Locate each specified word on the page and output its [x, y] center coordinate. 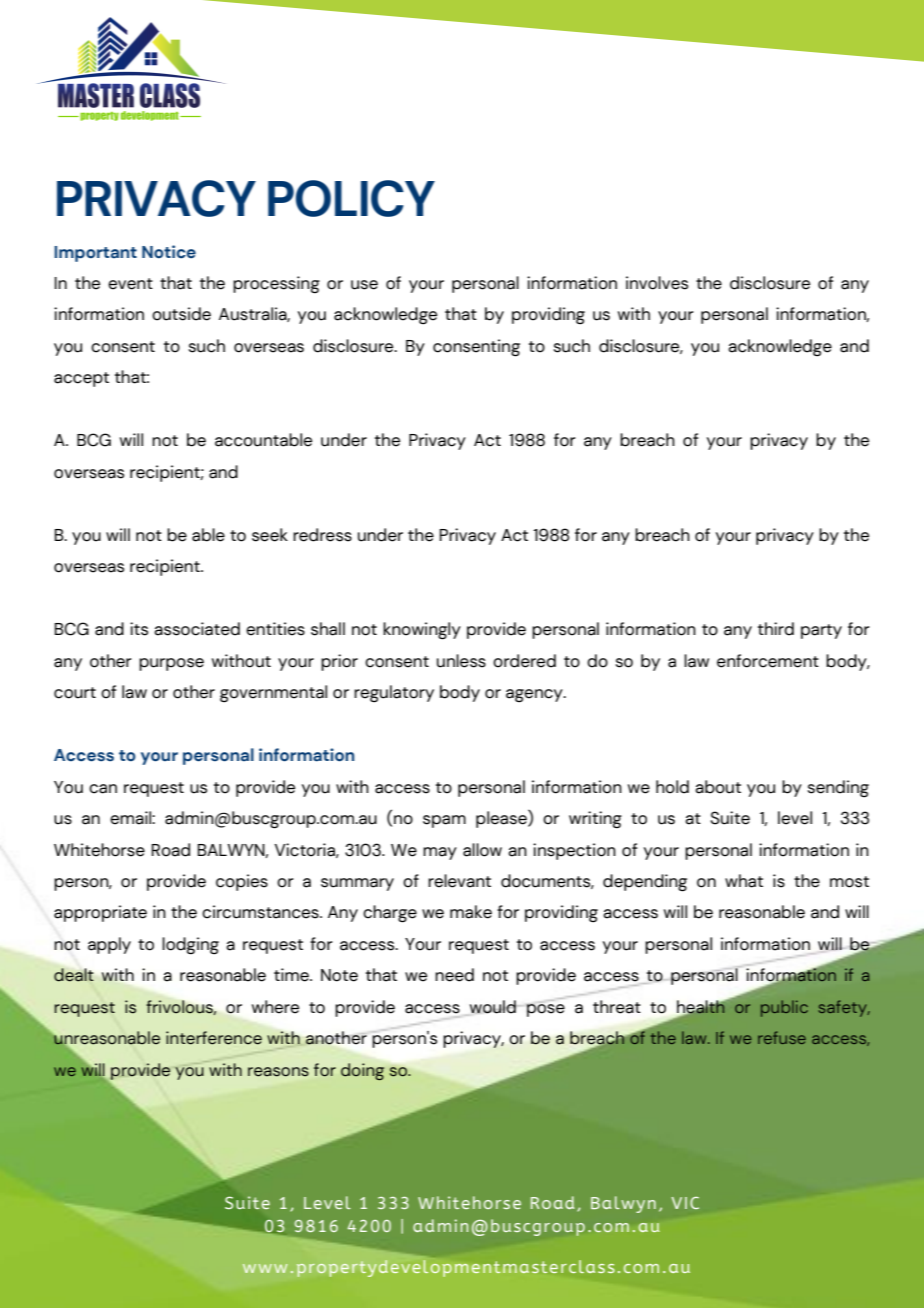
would [493, 1007]
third [776, 629]
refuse [782, 1037]
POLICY [351, 198]
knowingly [422, 631]
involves [657, 283]
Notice [169, 252]
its [139, 629]
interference [214, 1038]
